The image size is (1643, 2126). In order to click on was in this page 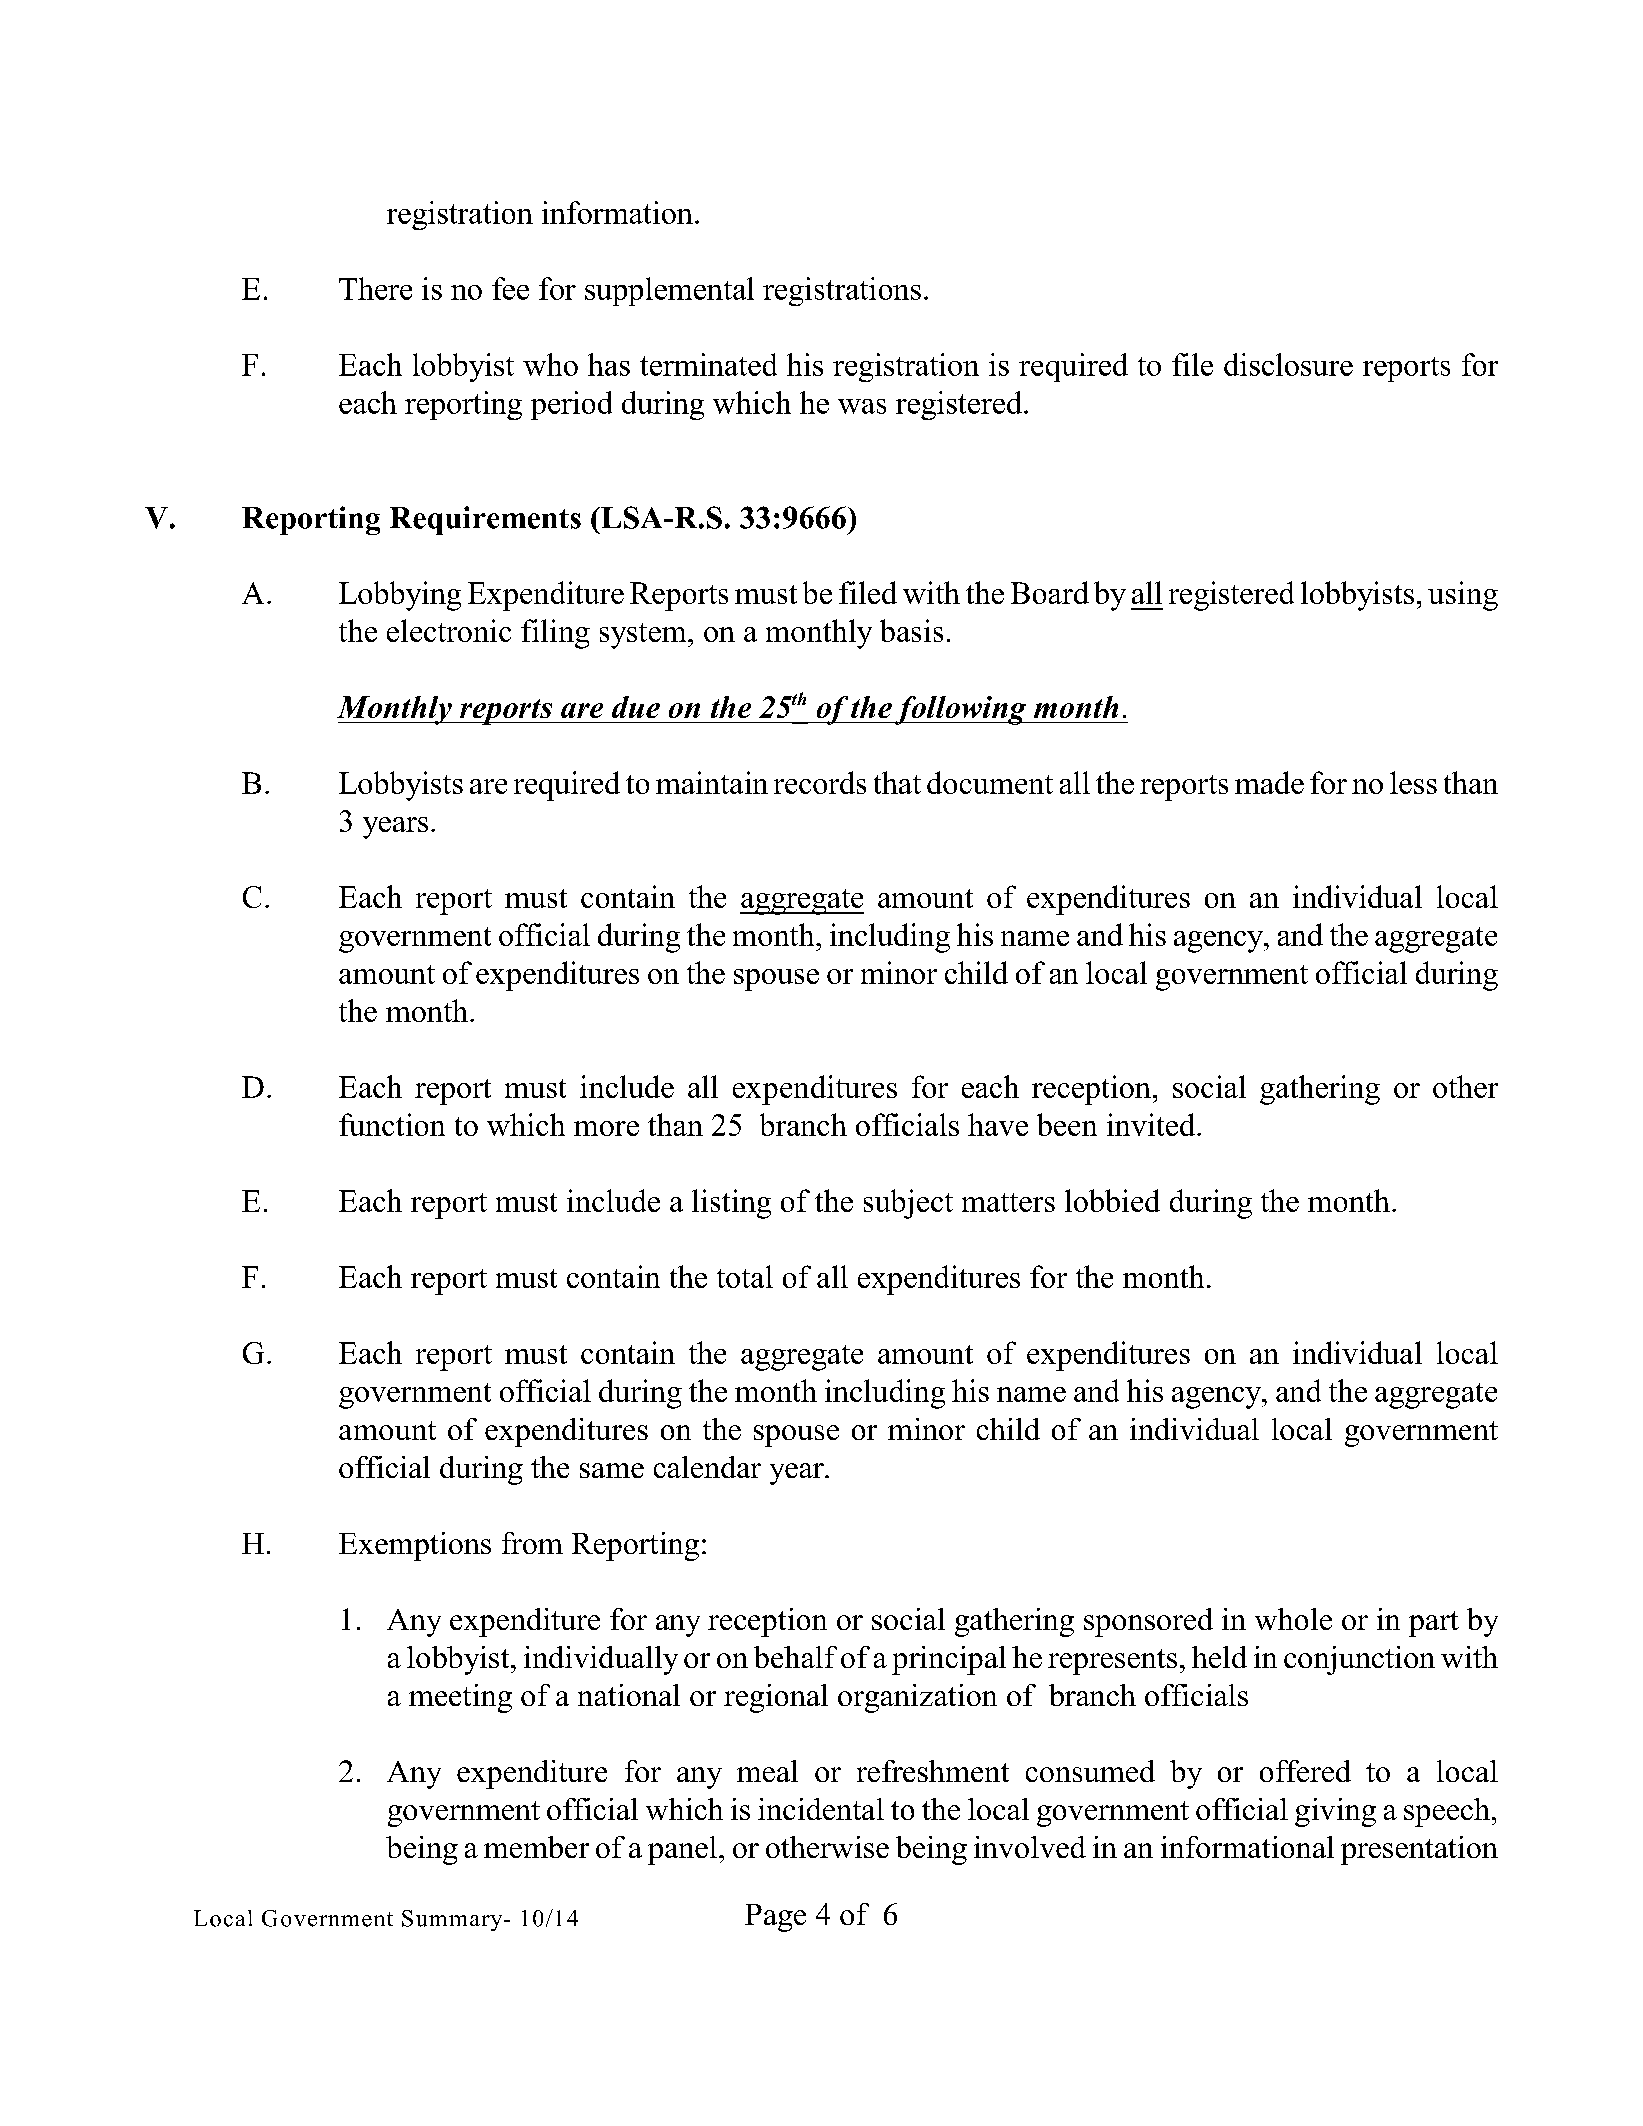, I will do `click(862, 406)`.
